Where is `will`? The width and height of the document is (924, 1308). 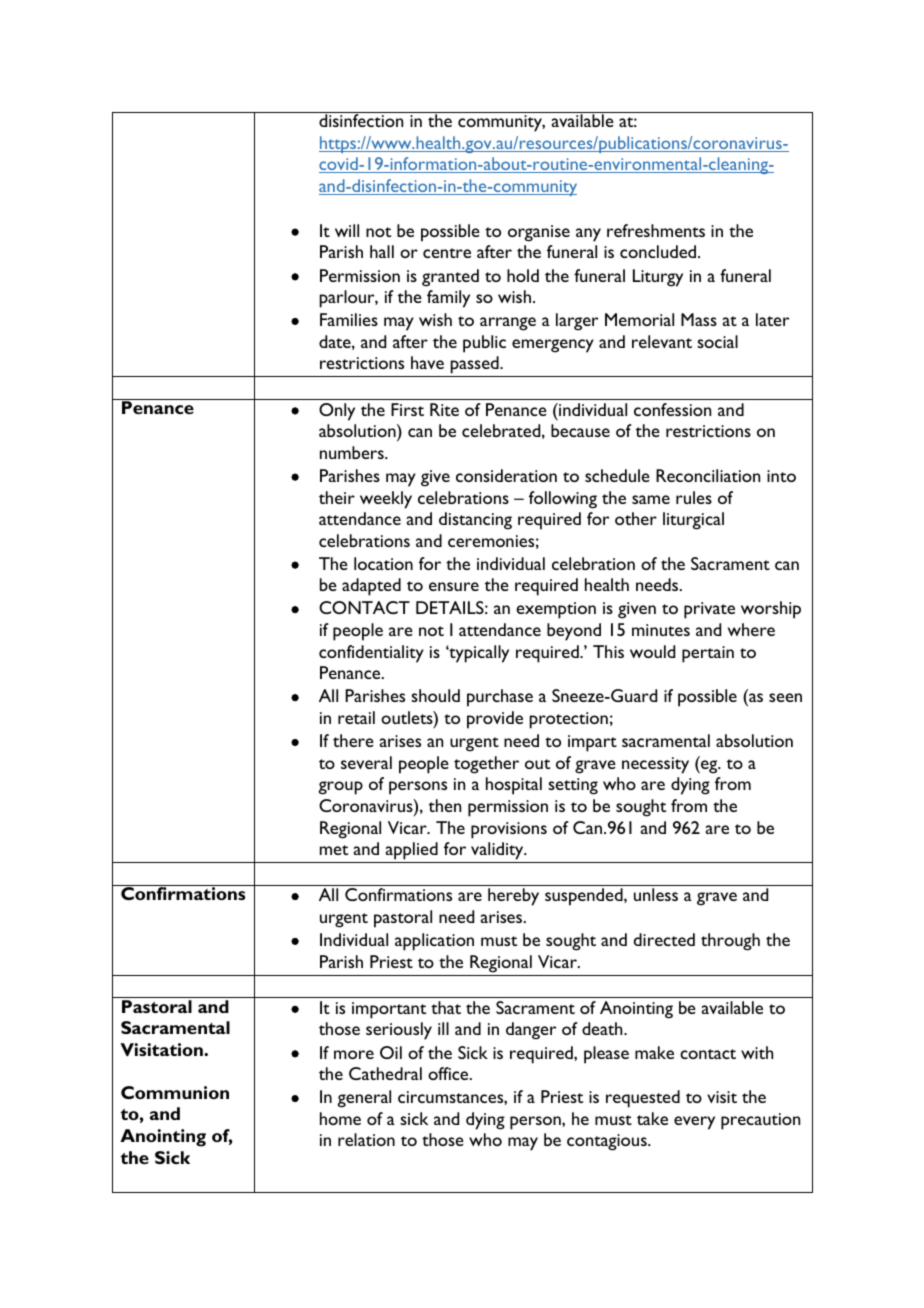
will is located at coordinates (347, 230).
